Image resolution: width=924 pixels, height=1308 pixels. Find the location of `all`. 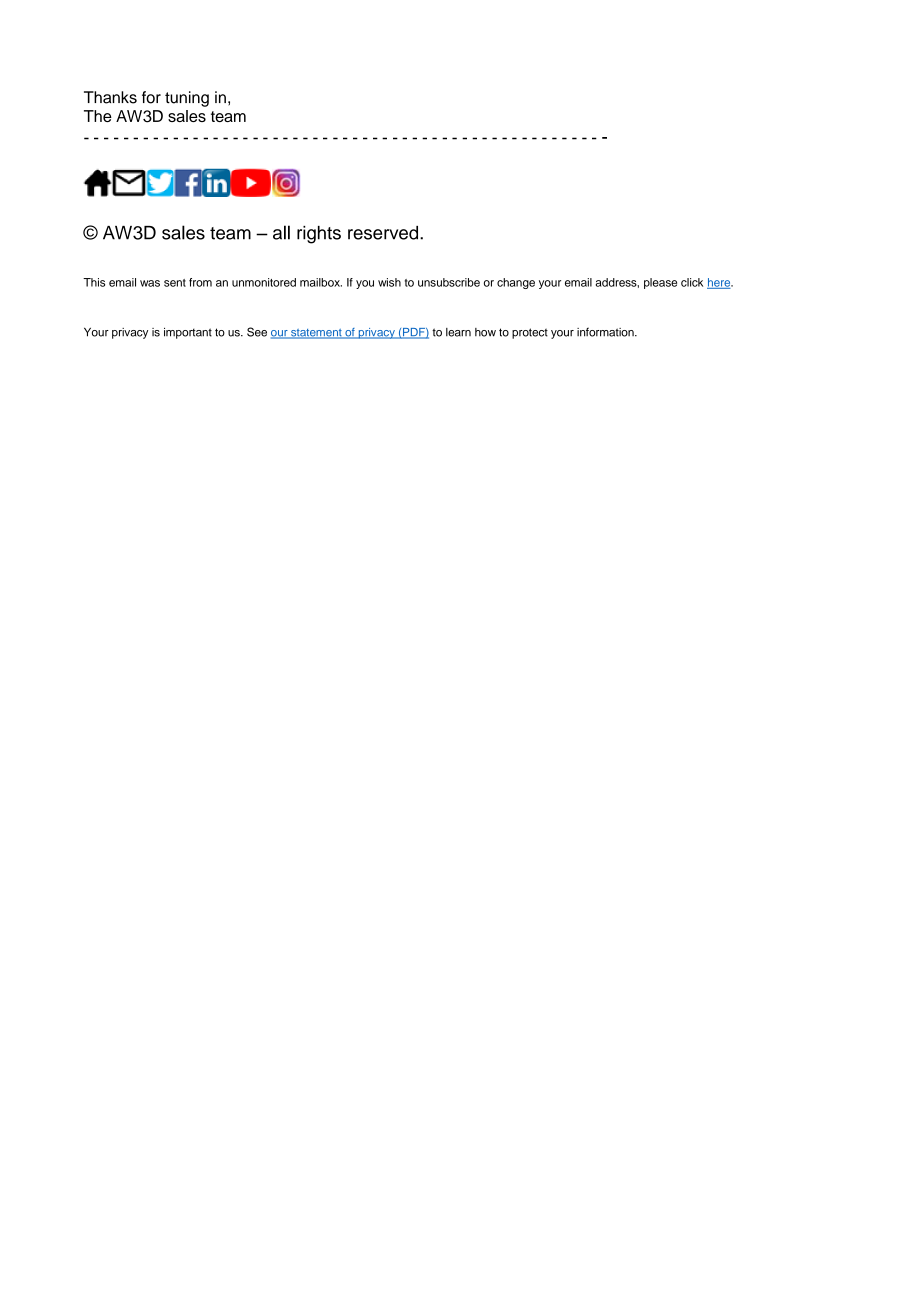

all is located at coordinates (281, 232).
